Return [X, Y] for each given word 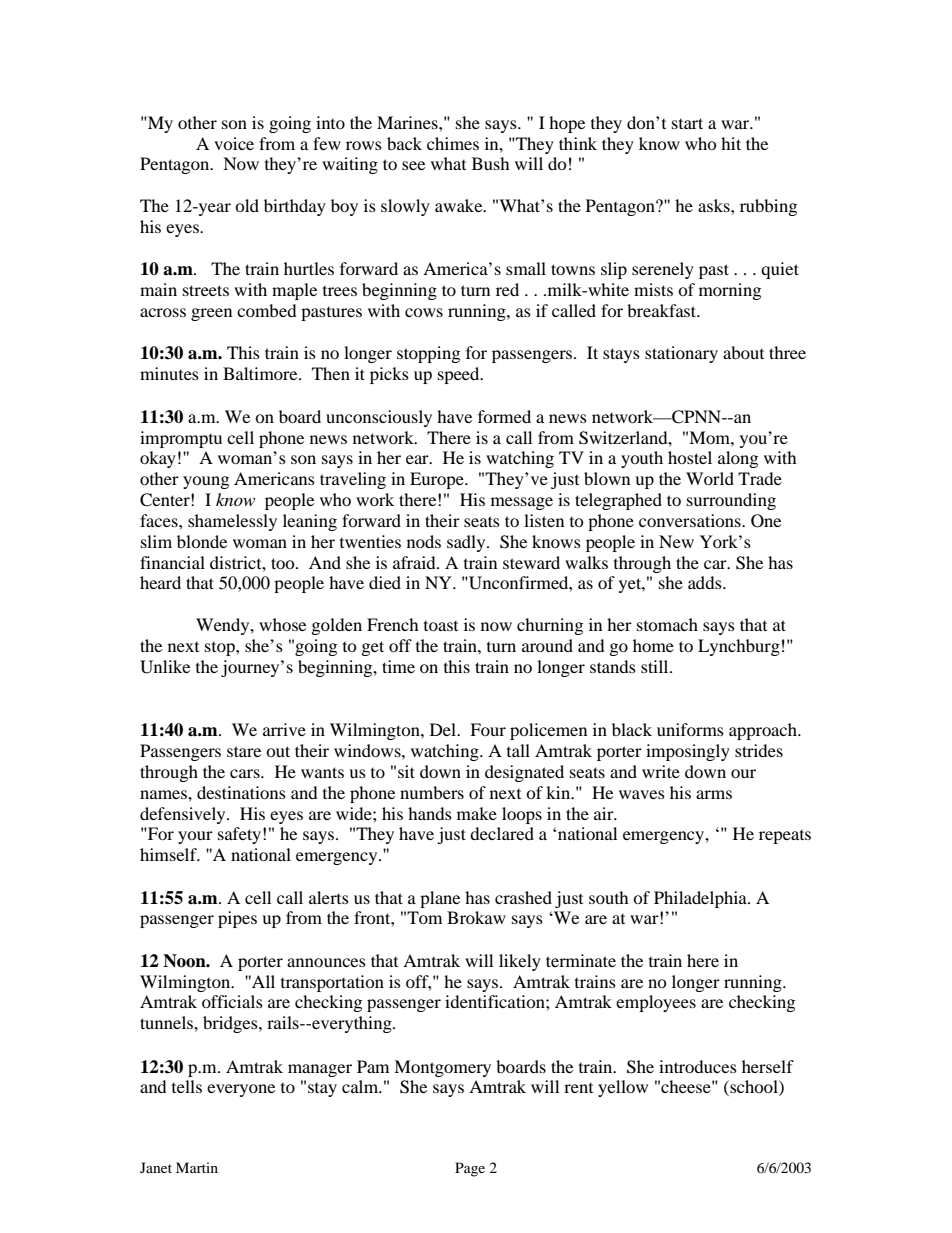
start [687, 123]
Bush [491, 163]
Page [470, 1169]
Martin [197, 1167]
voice [234, 143]
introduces [698, 1066]
